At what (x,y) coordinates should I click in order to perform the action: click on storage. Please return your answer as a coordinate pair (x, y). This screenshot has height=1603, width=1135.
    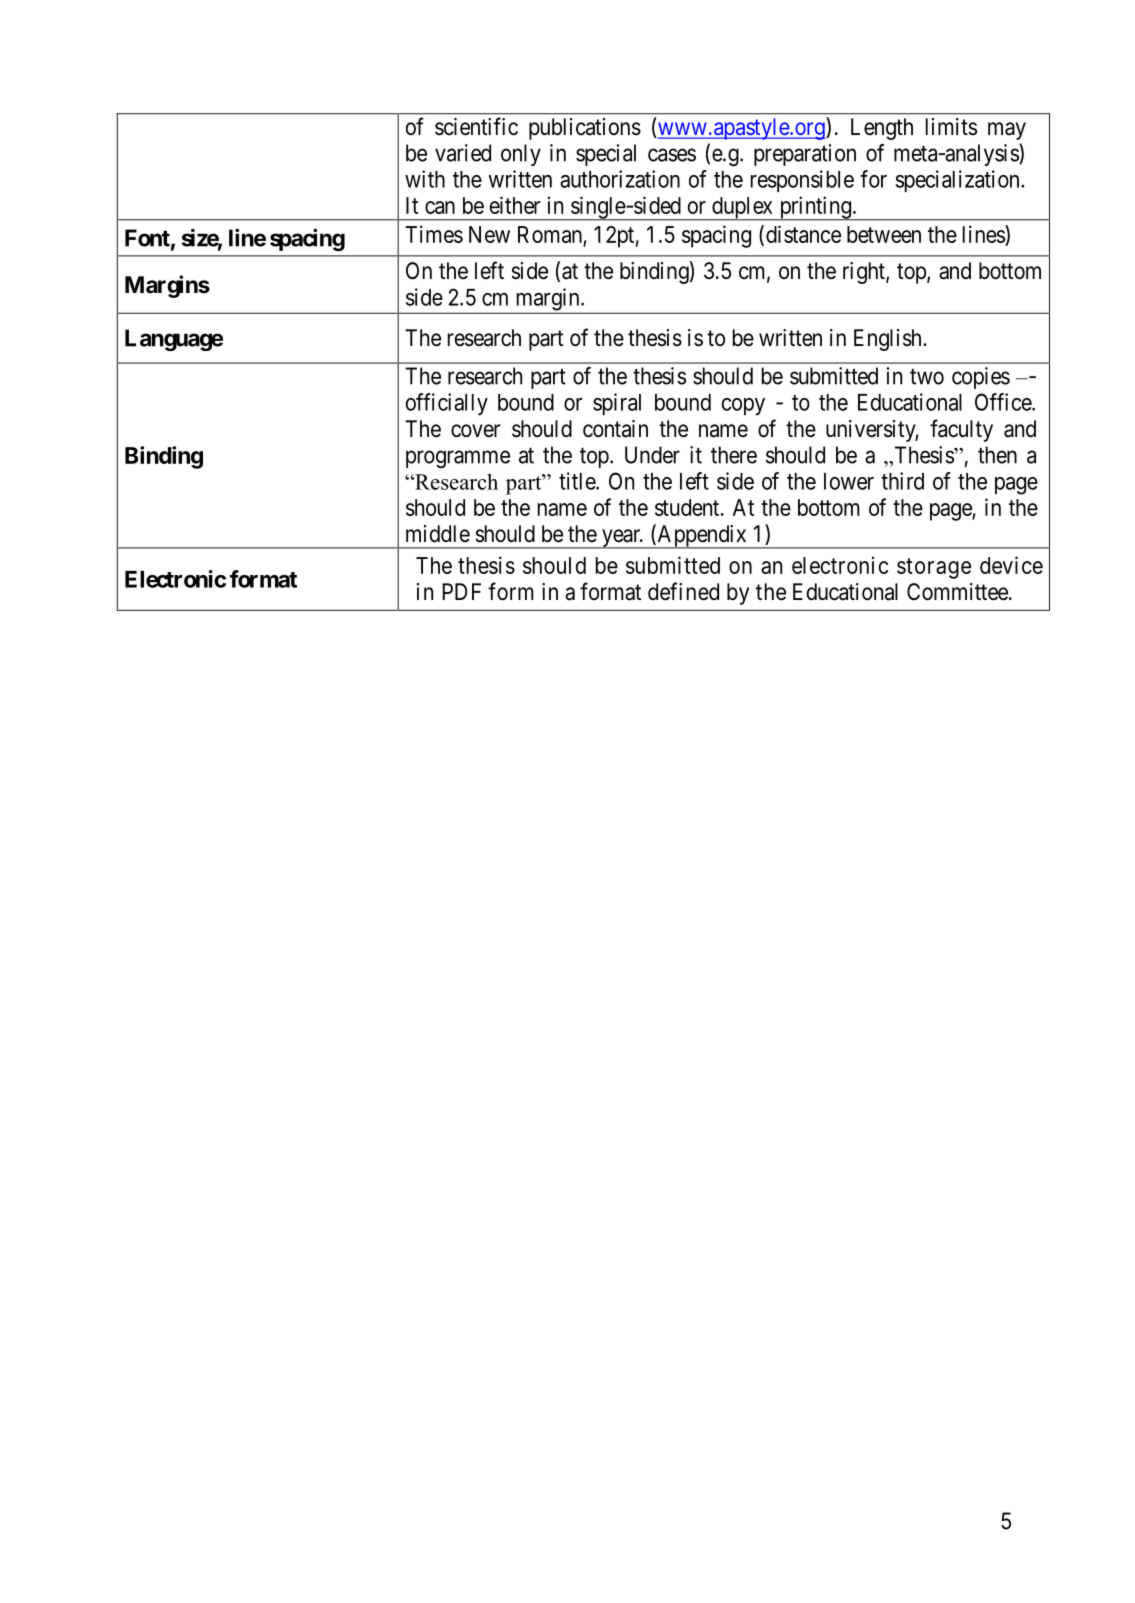
    Looking at the image, I should click on (934, 568).
